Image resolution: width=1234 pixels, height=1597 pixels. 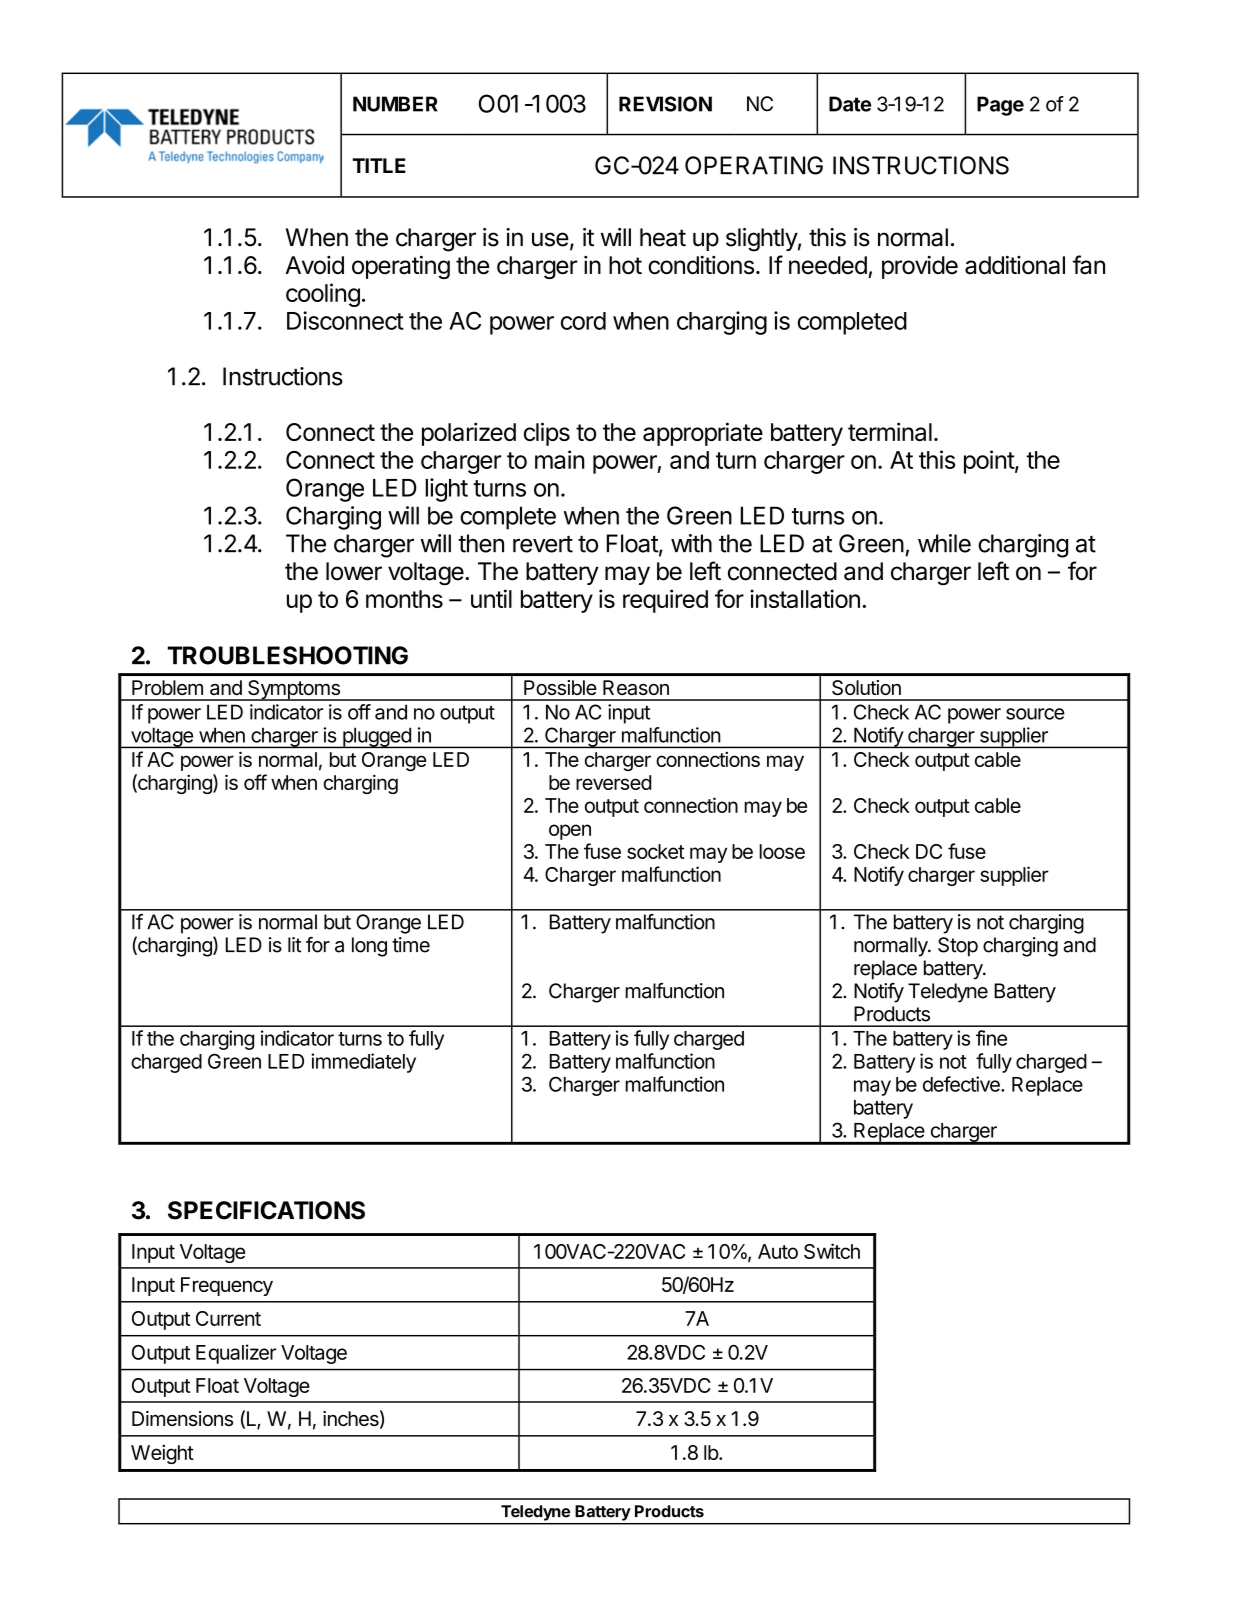 What do you see at coordinates (1000, 106) in the screenshot?
I see `Page` at bounding box center [1000, 106].
